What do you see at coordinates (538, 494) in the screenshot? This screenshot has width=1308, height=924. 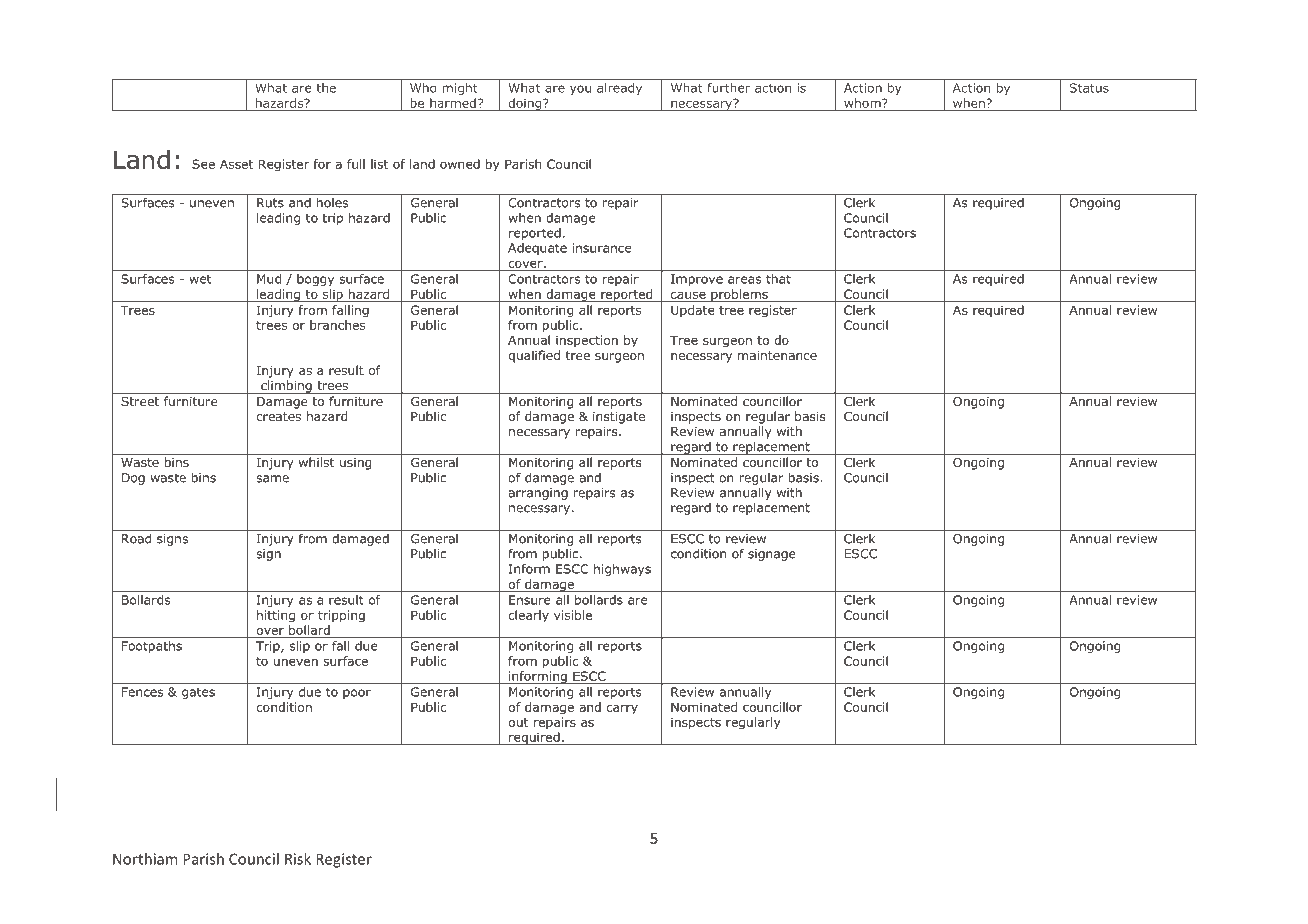 I see `arranging` at bounding box center [538, 494].
